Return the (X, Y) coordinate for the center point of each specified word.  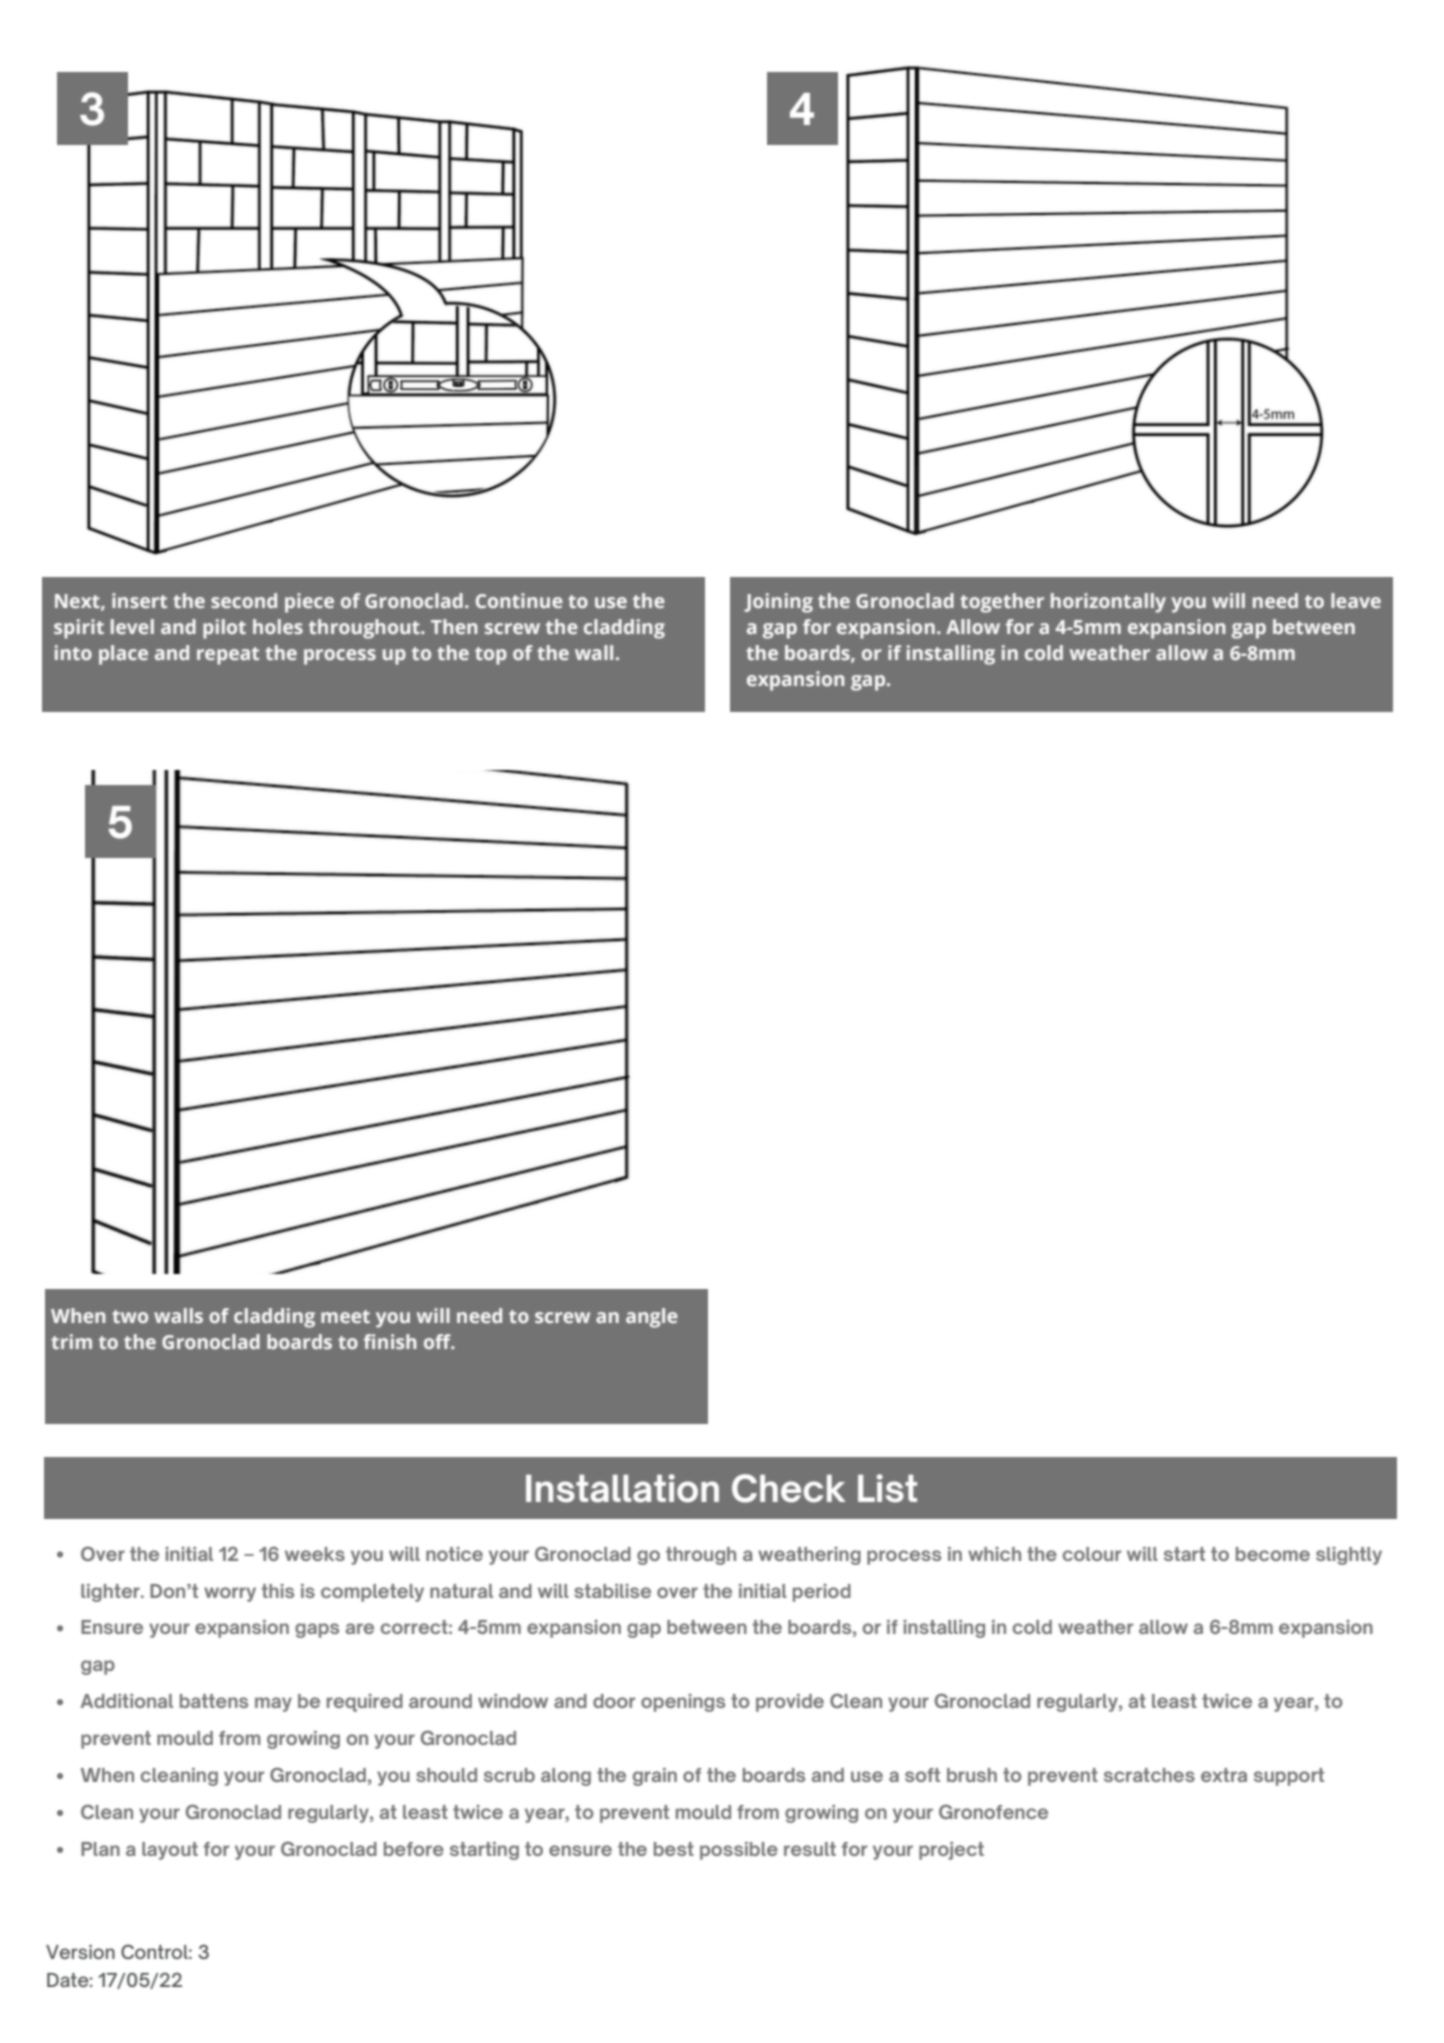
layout (170, 1851)
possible (739, 1851)
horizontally (1108, 603)
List (887, 1488)
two (130, 1316)
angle (652, 1318)
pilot (224, 629)
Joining (778, 603)
